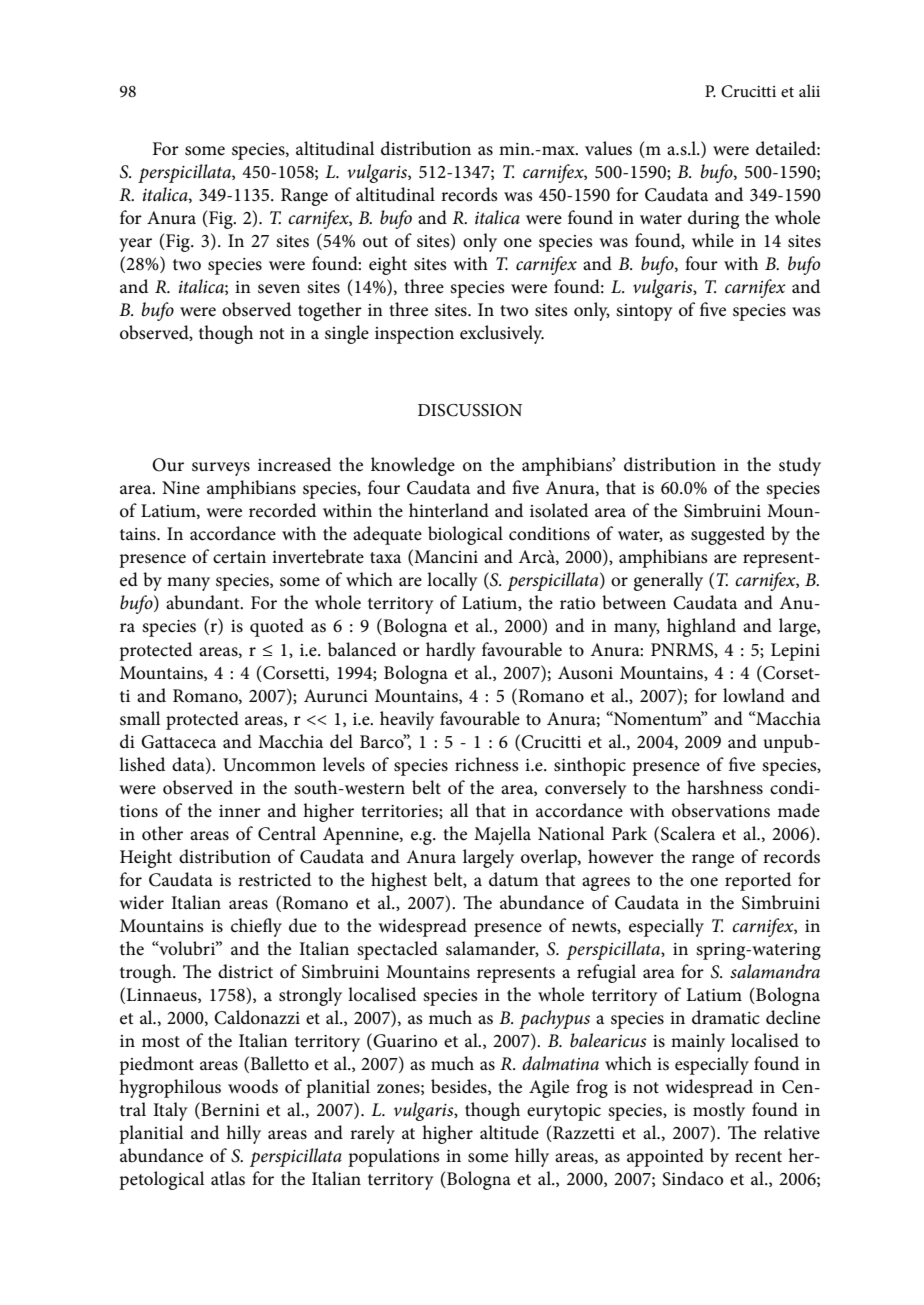  What do you see at coordinates (713, 219) in the page?
I see `during` at bounding box center [713, 219].
